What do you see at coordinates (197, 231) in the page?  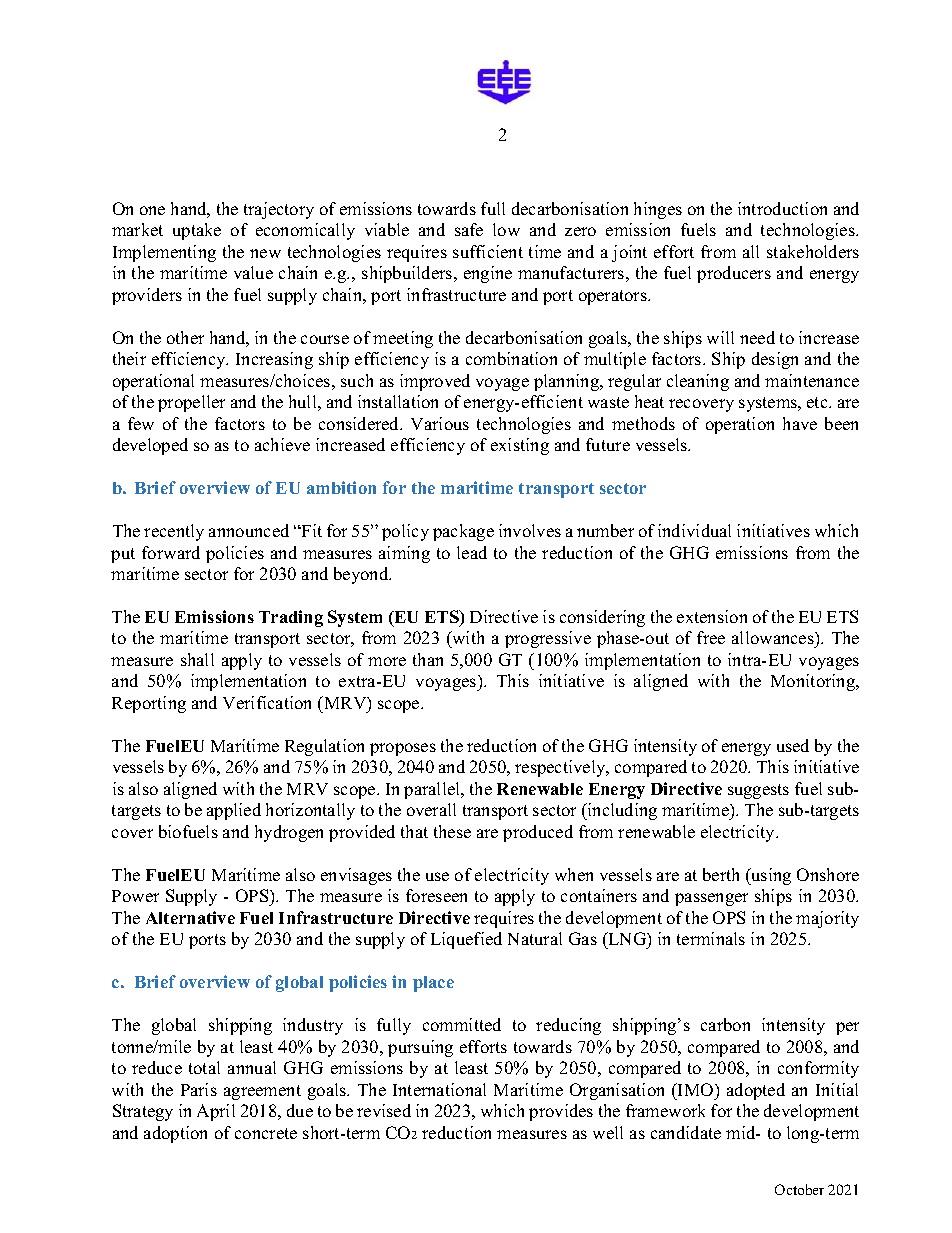 I see `uptake` at bounding box center [197, 231].
